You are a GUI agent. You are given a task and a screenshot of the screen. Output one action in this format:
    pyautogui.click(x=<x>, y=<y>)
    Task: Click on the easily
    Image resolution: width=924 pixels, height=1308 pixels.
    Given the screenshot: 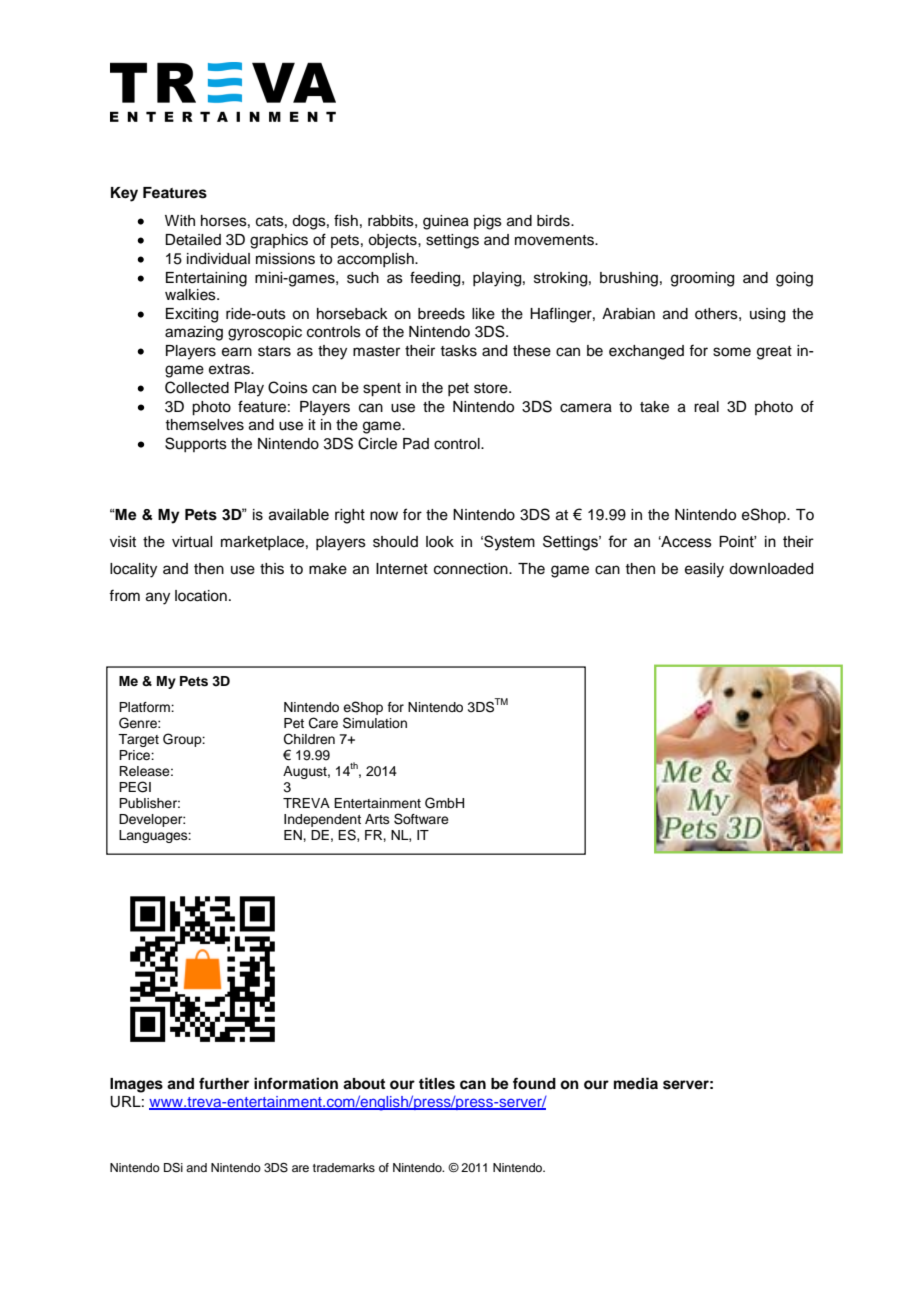 What is the action you would take?
    pyautogui.click(x=704, y=570)
